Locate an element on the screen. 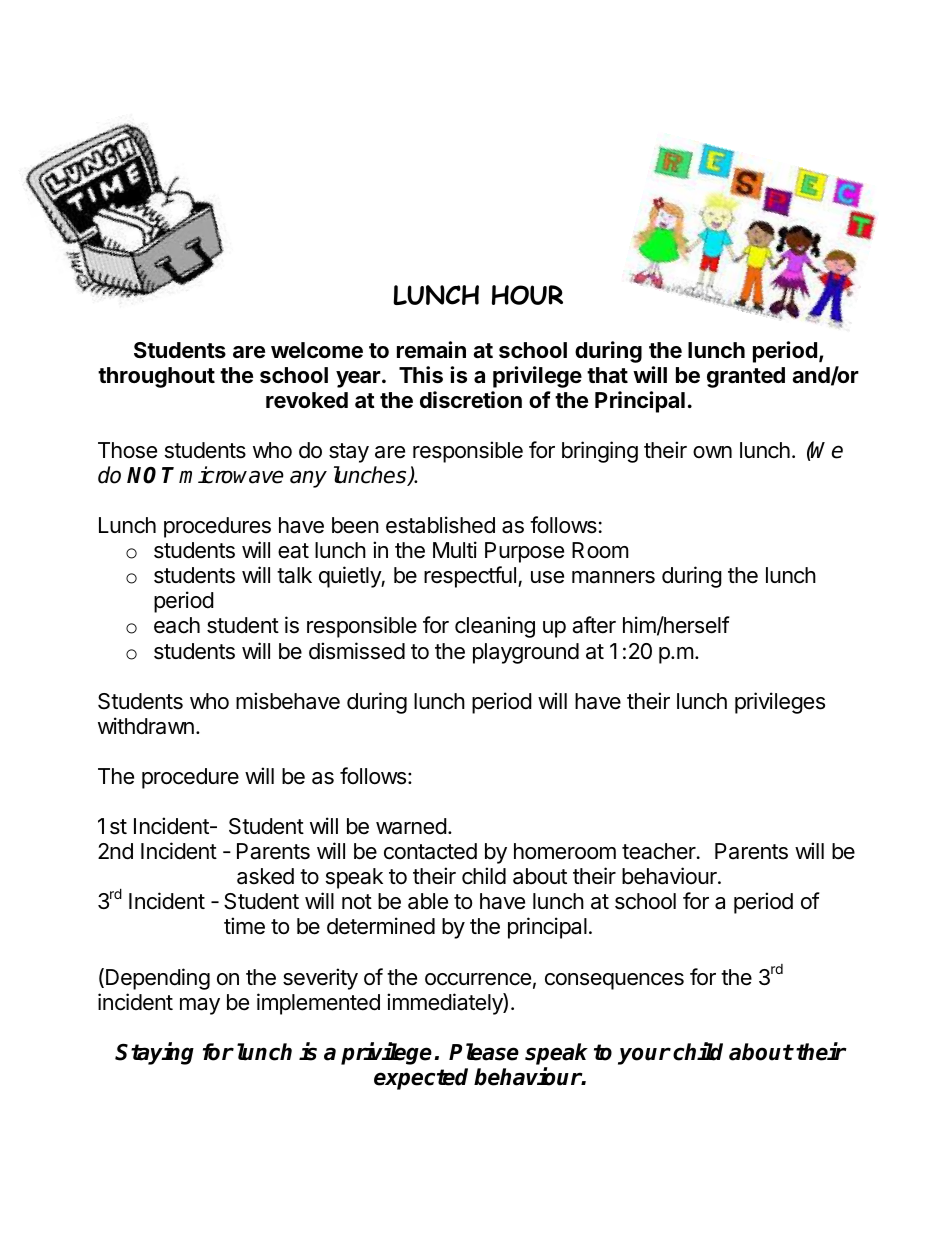 This screenshot has width=952, height=1233. may is located at coordinates (200, 1006).
